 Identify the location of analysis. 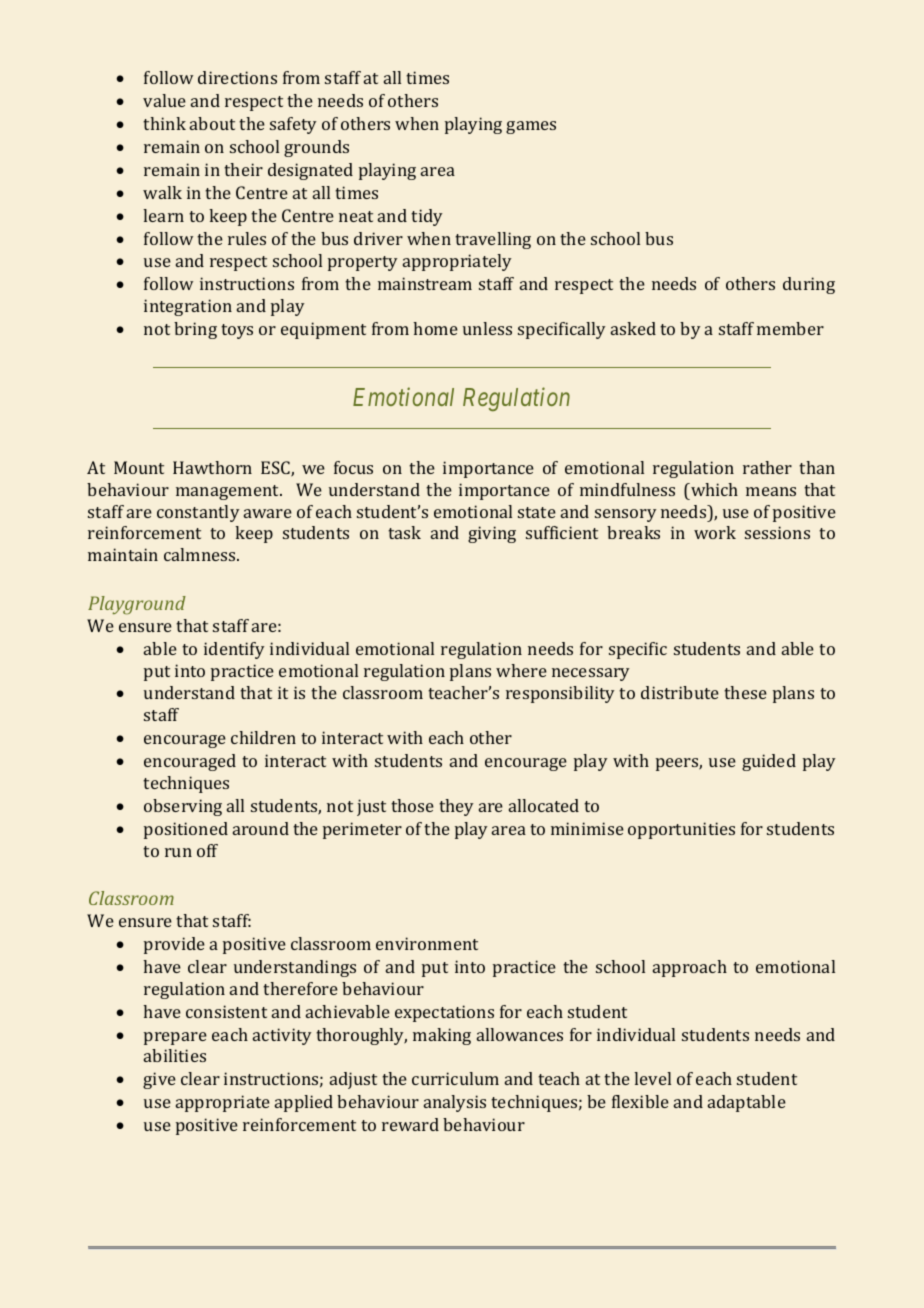
(455, 1103).
